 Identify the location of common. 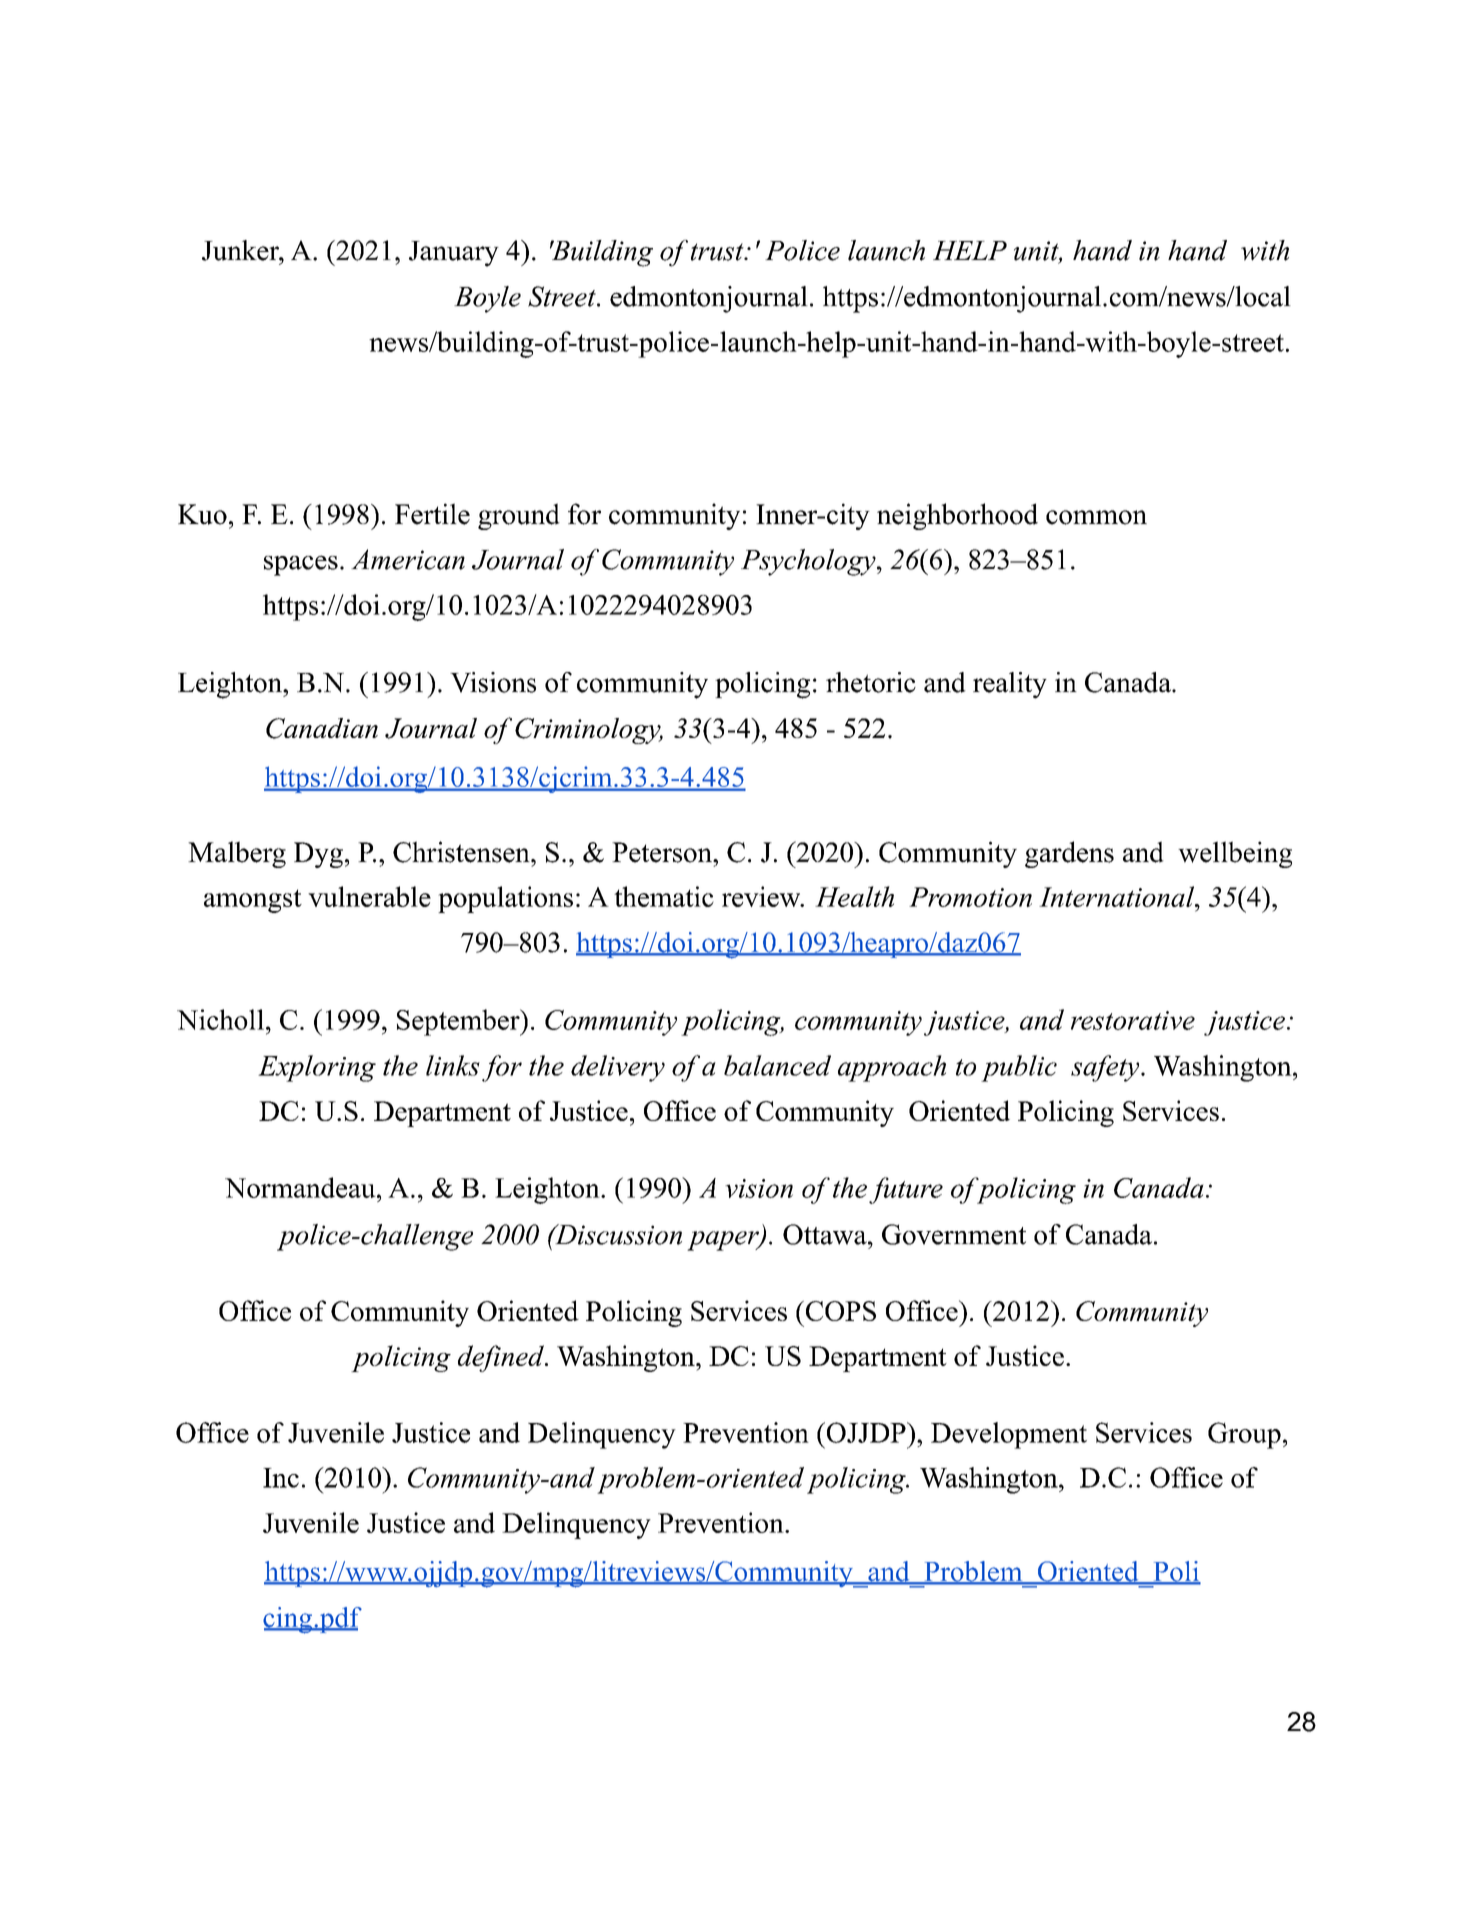
(1096, 517).
